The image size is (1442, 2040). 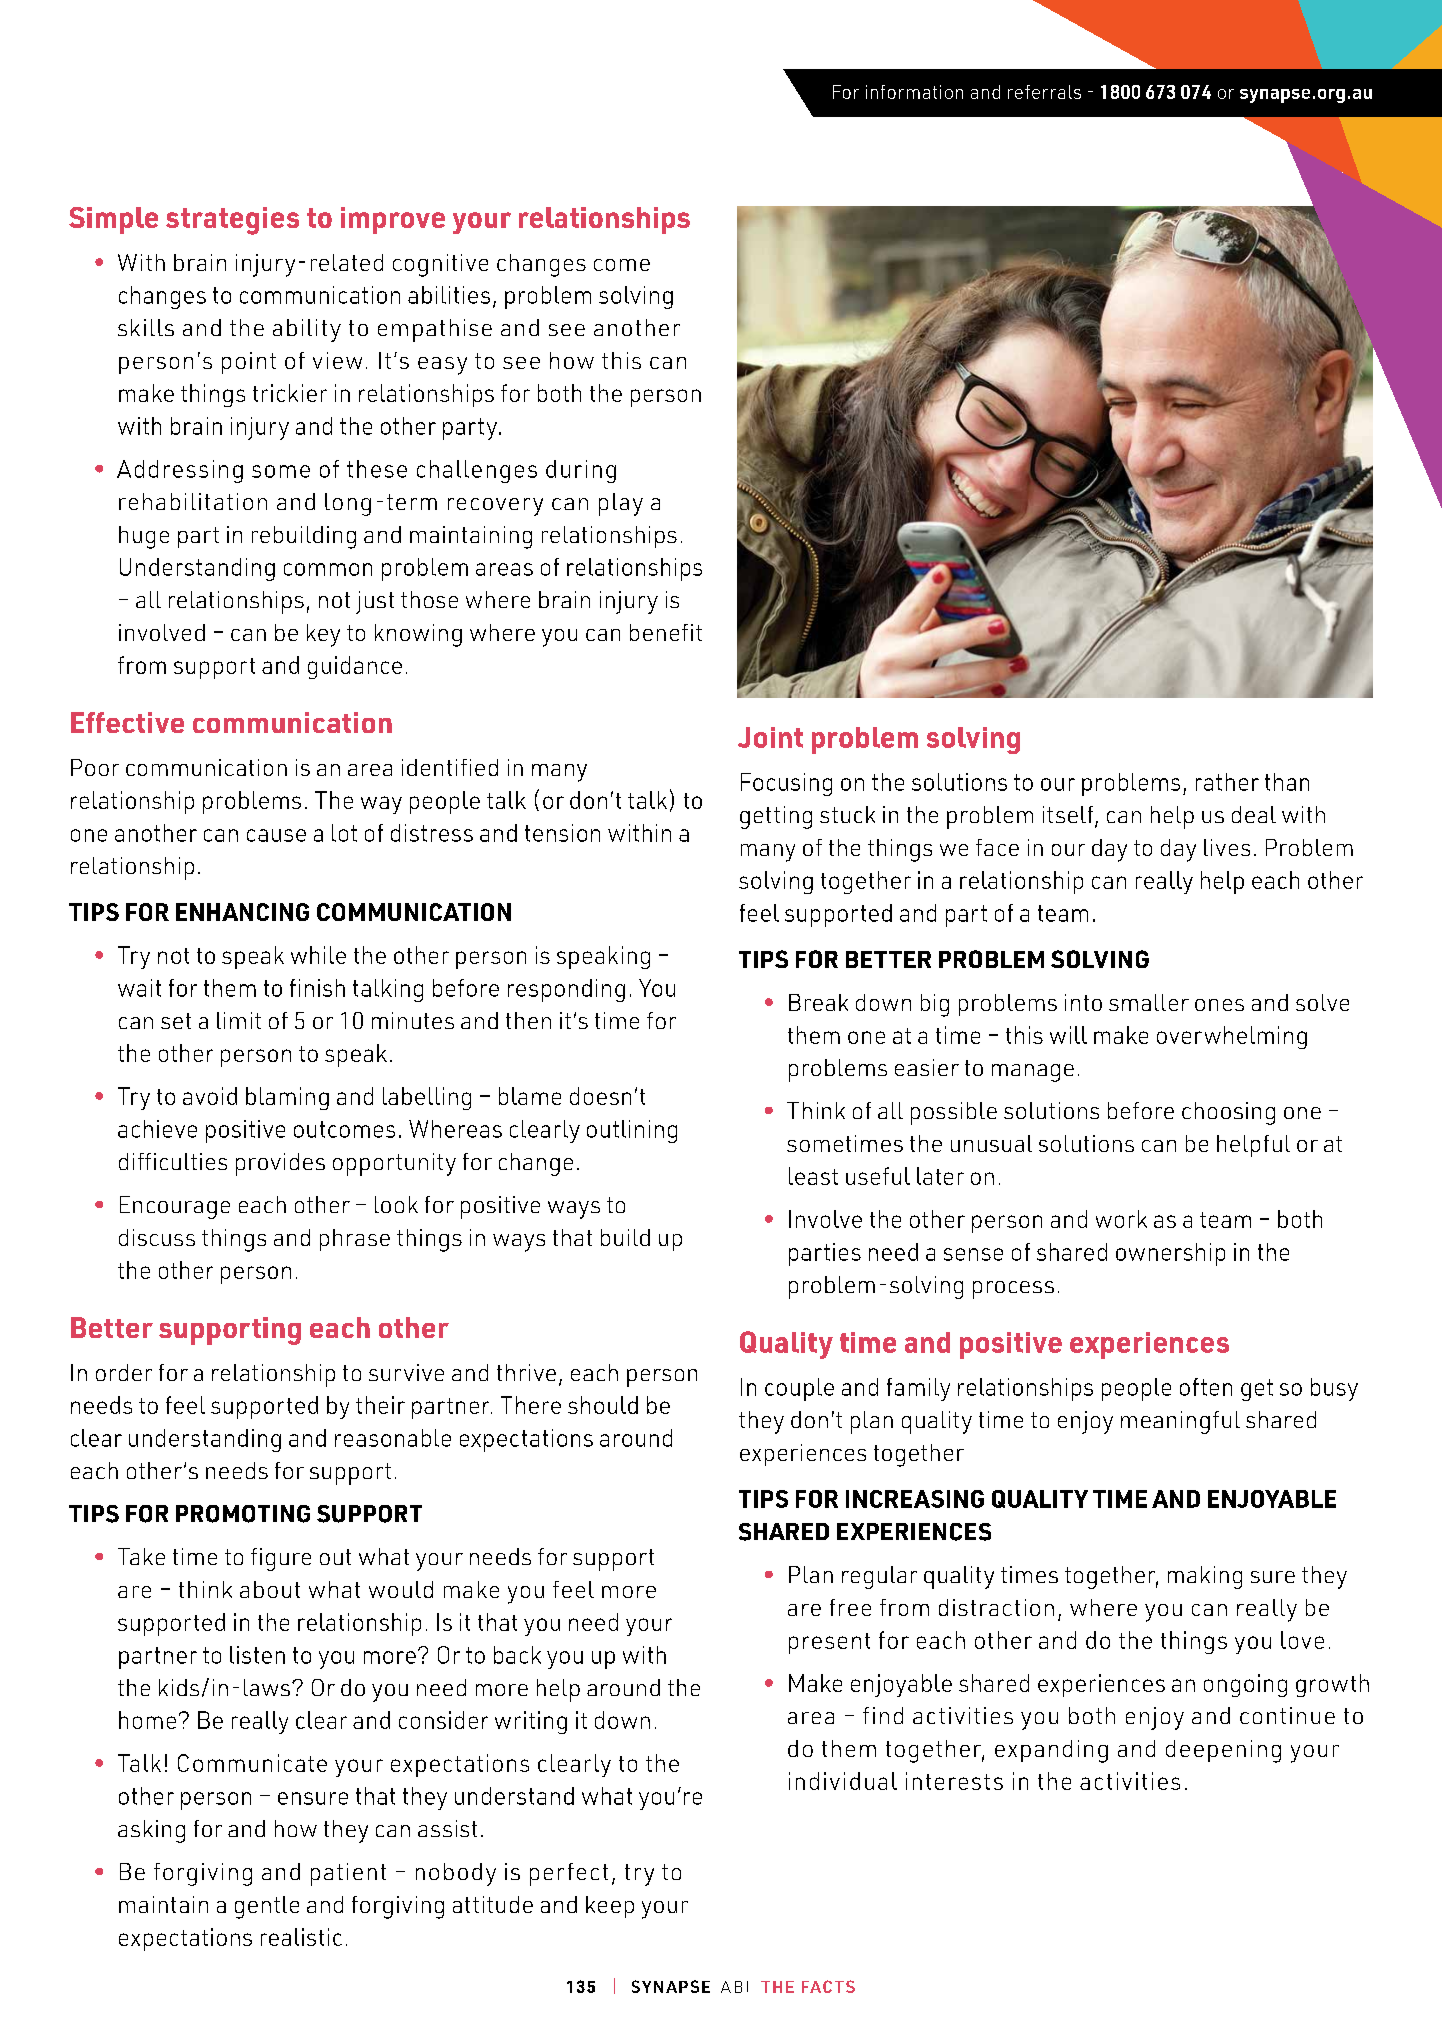 I want to click on referrals, so click(x=1044, y=92).
